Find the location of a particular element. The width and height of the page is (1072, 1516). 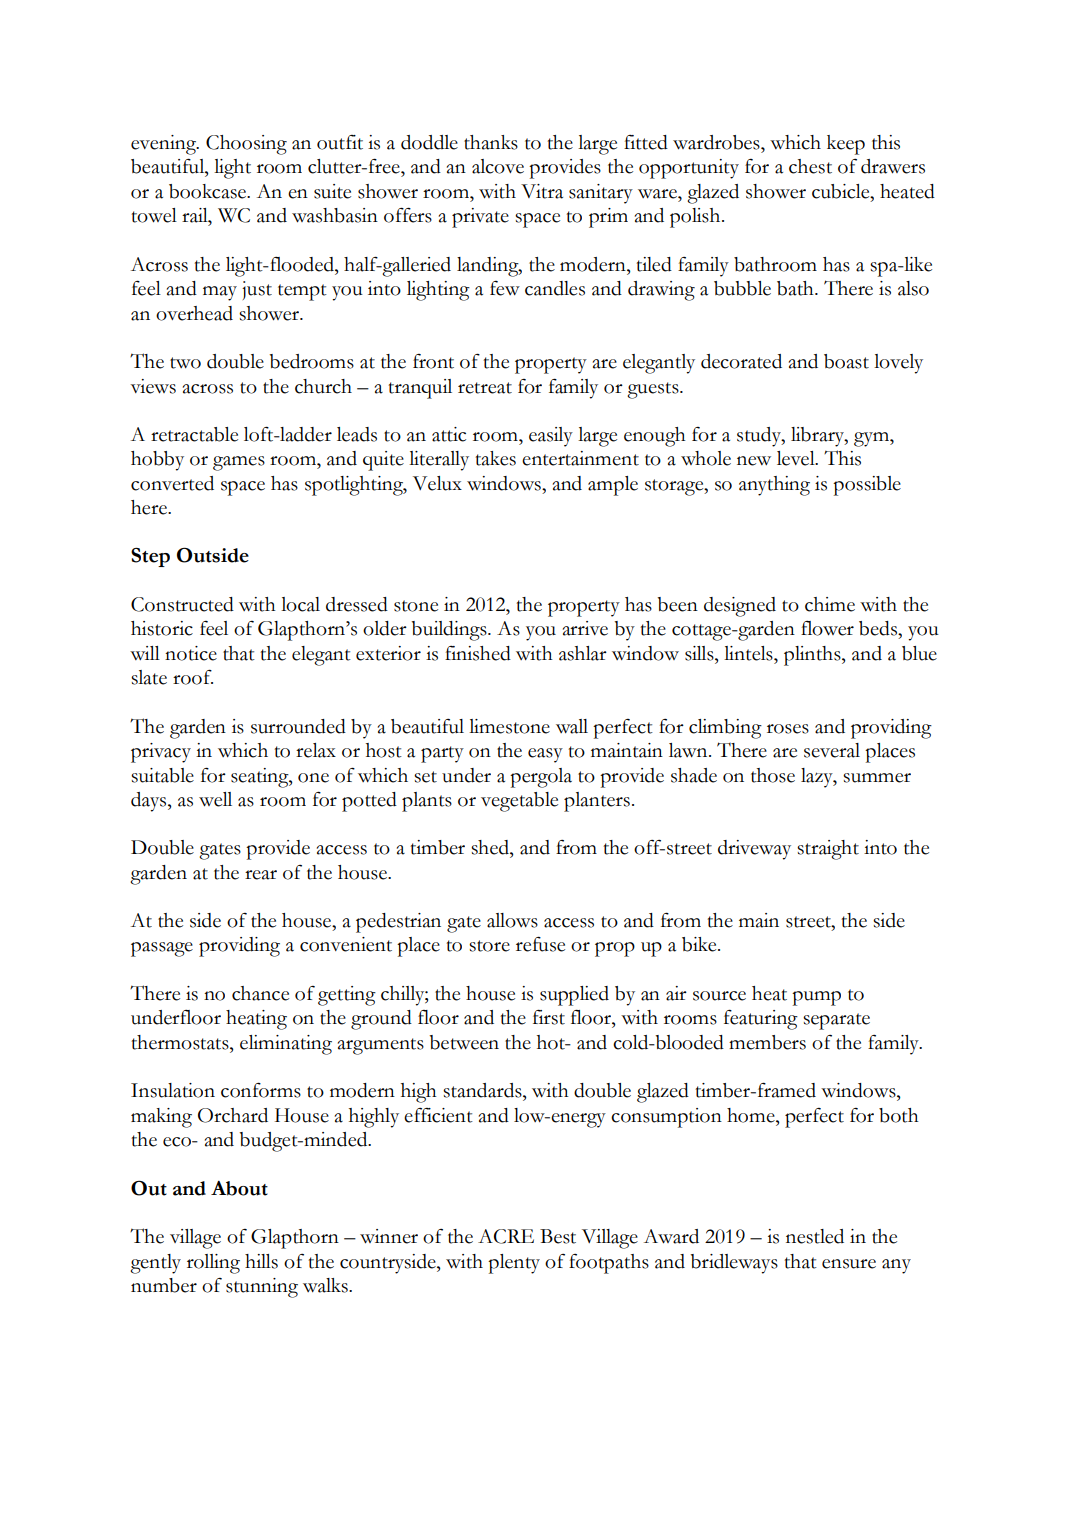

straight is located at coordinates (828, 850).
